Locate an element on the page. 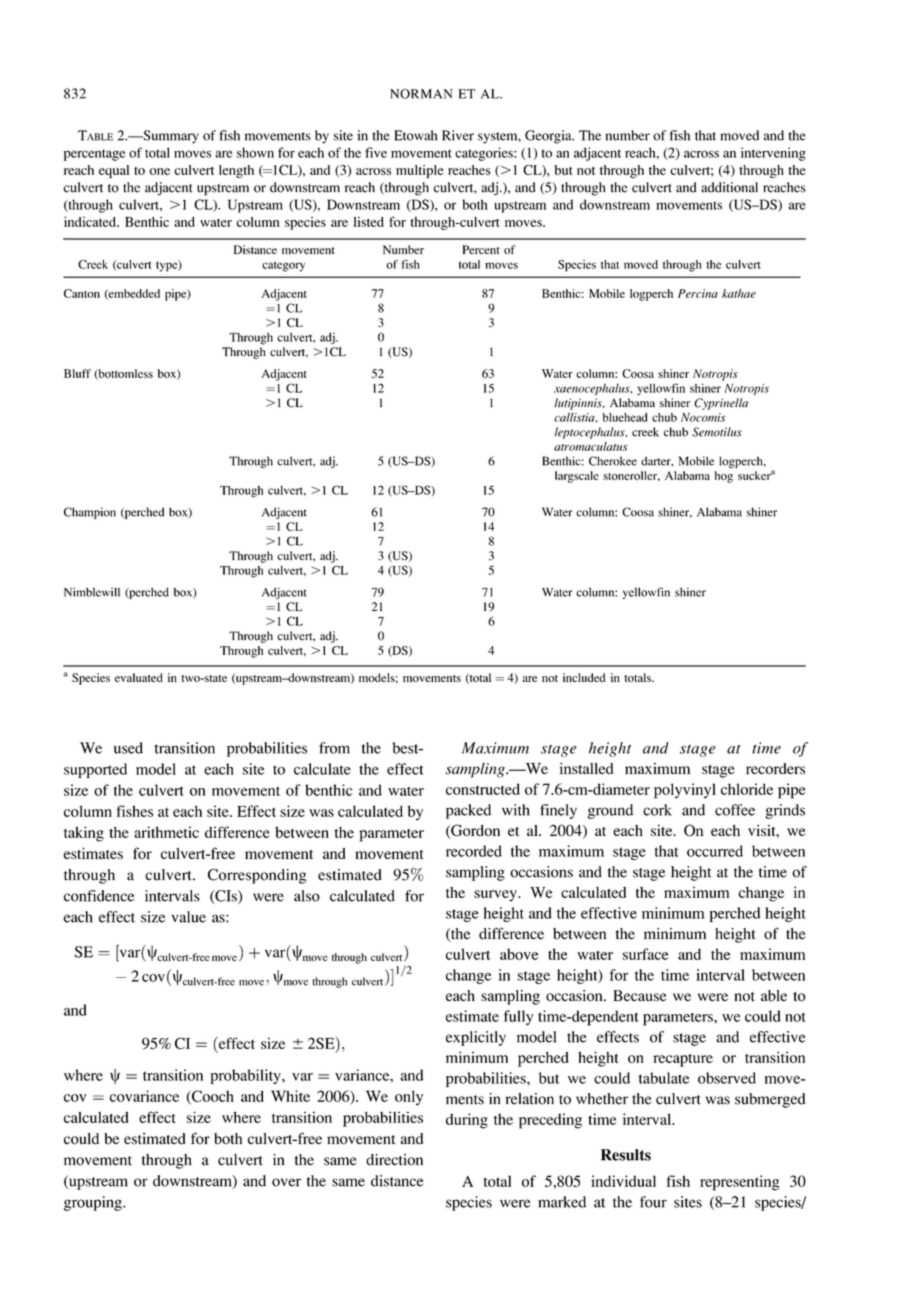  direction is located at coordinates (394, 1160).
